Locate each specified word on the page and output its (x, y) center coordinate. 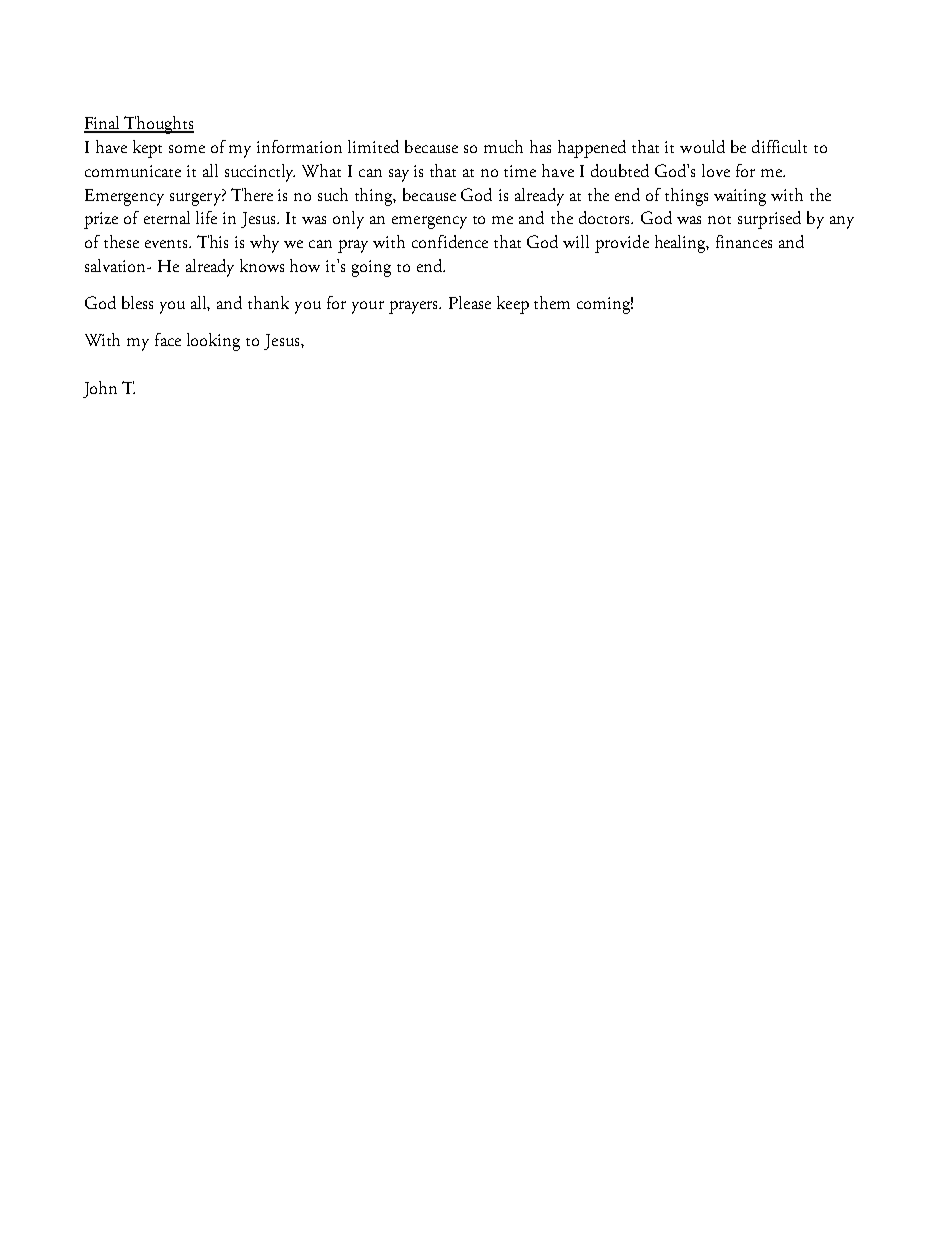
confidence (450, 241)
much (503, 146)
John (100, 389)
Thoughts (158, 125)
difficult (779, 146)
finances (744, 241)
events (167, 244)
